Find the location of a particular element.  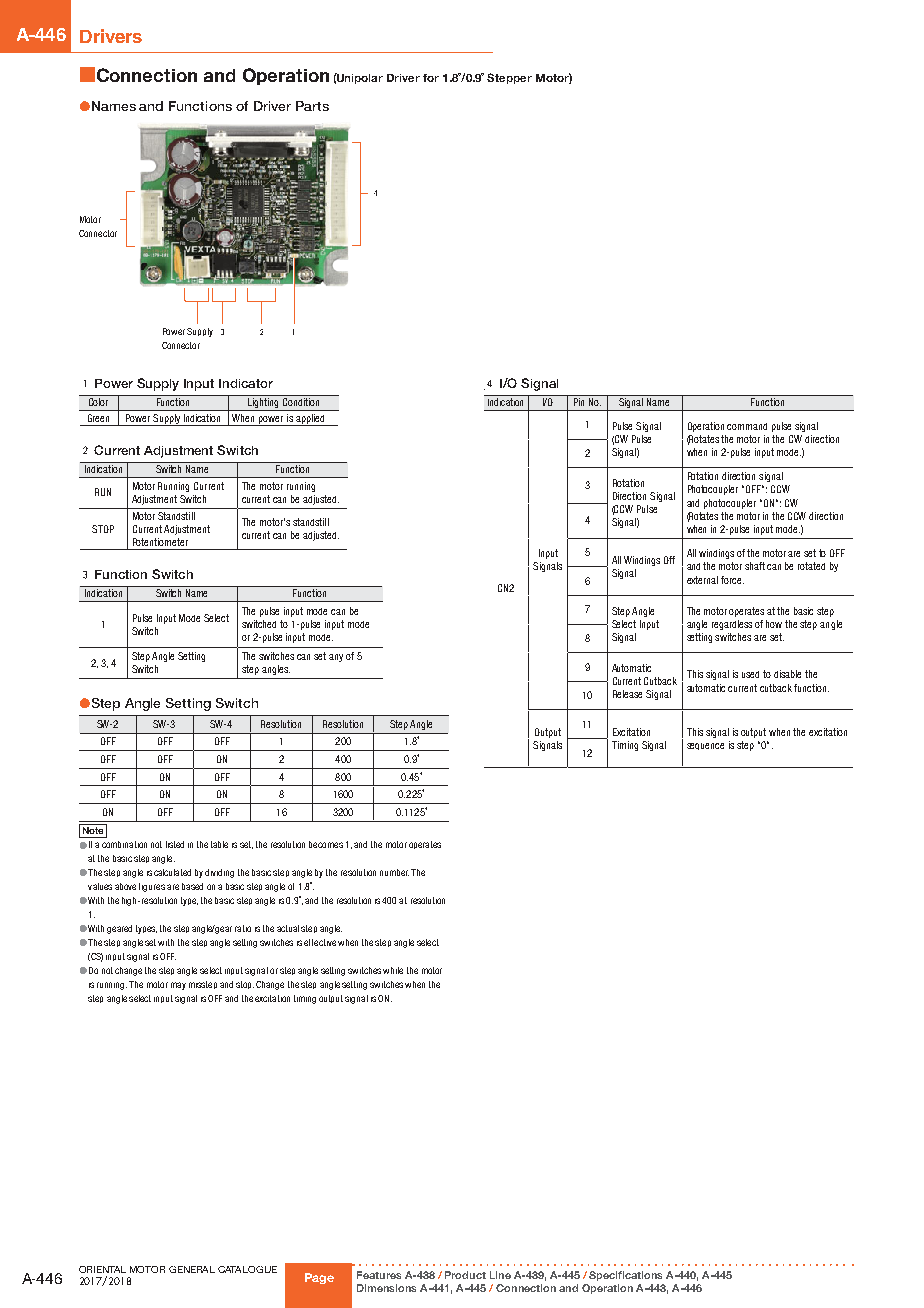

Indicator is located at coordinates (246, 383).
